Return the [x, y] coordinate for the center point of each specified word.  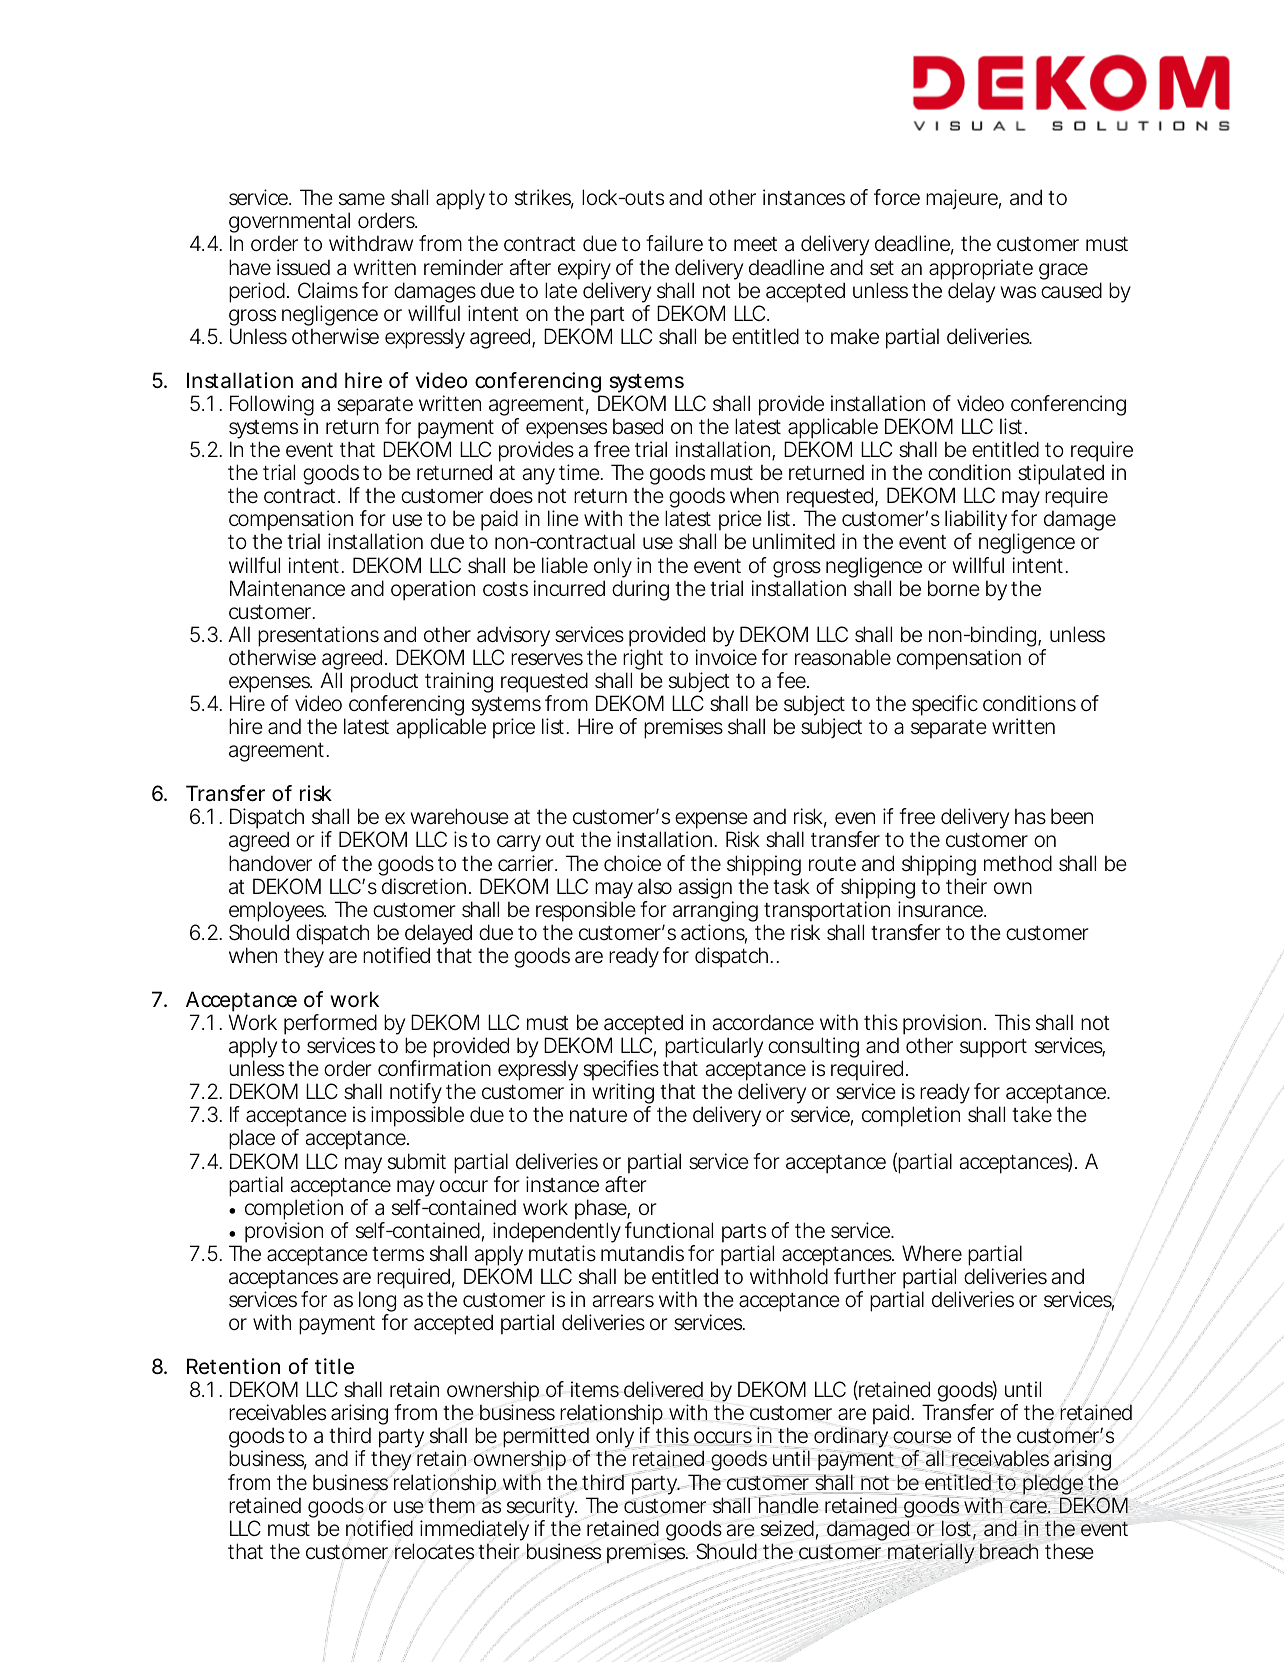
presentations [318, 636]
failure [674, 243]
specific [945, 705]
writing [623, 1095]
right [643, 661]
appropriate [981, 269]
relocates [434, 1551]
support [993, 1048]
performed [330, 1026]
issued [303, 267]
